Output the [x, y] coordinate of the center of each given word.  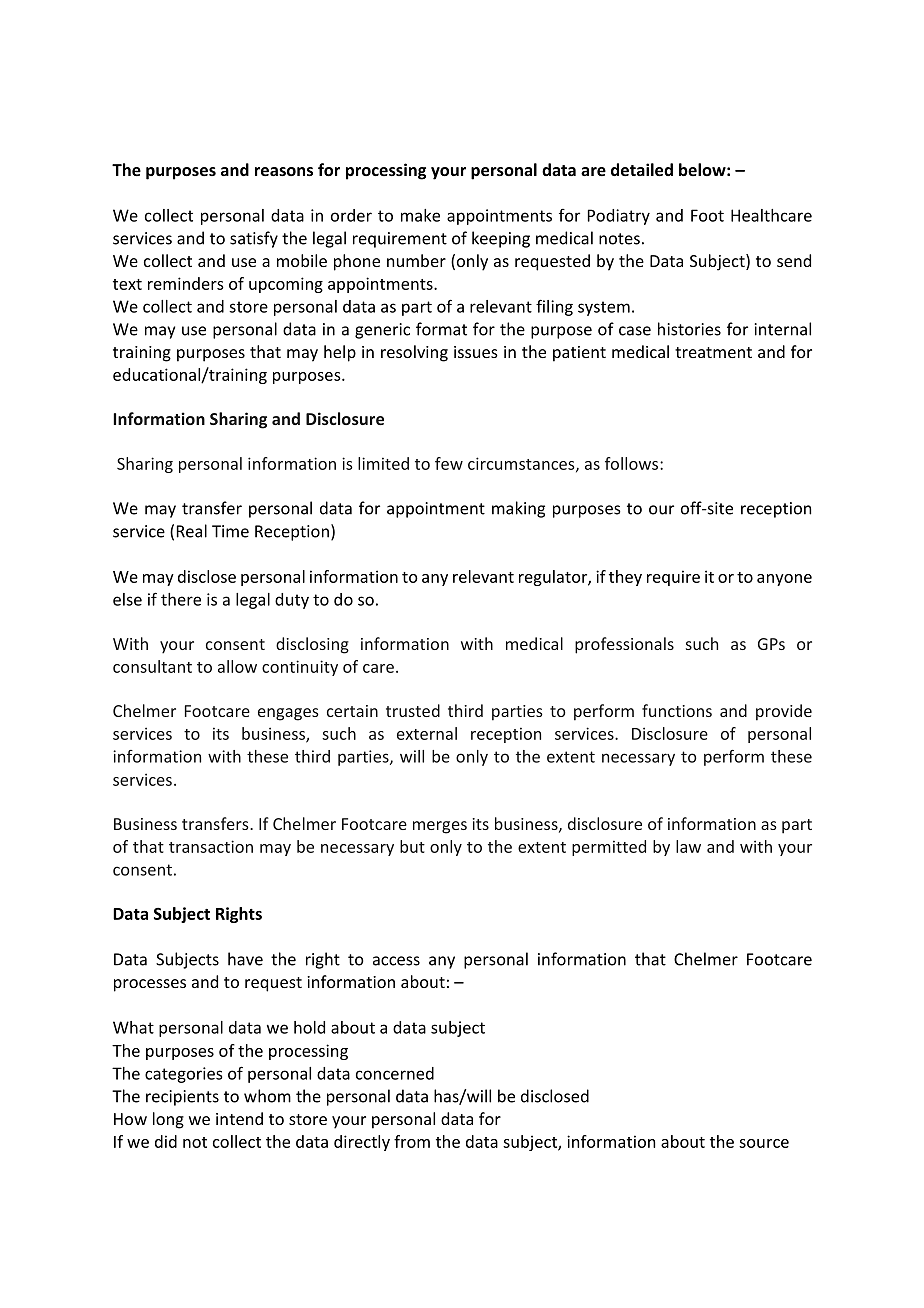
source [764, 1143]
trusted [413, 710]
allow [237, 666]
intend [239, 1118]
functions [677, 710]
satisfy [254, 239]
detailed [642, 169]
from [412, 1141]
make [420, 215]
